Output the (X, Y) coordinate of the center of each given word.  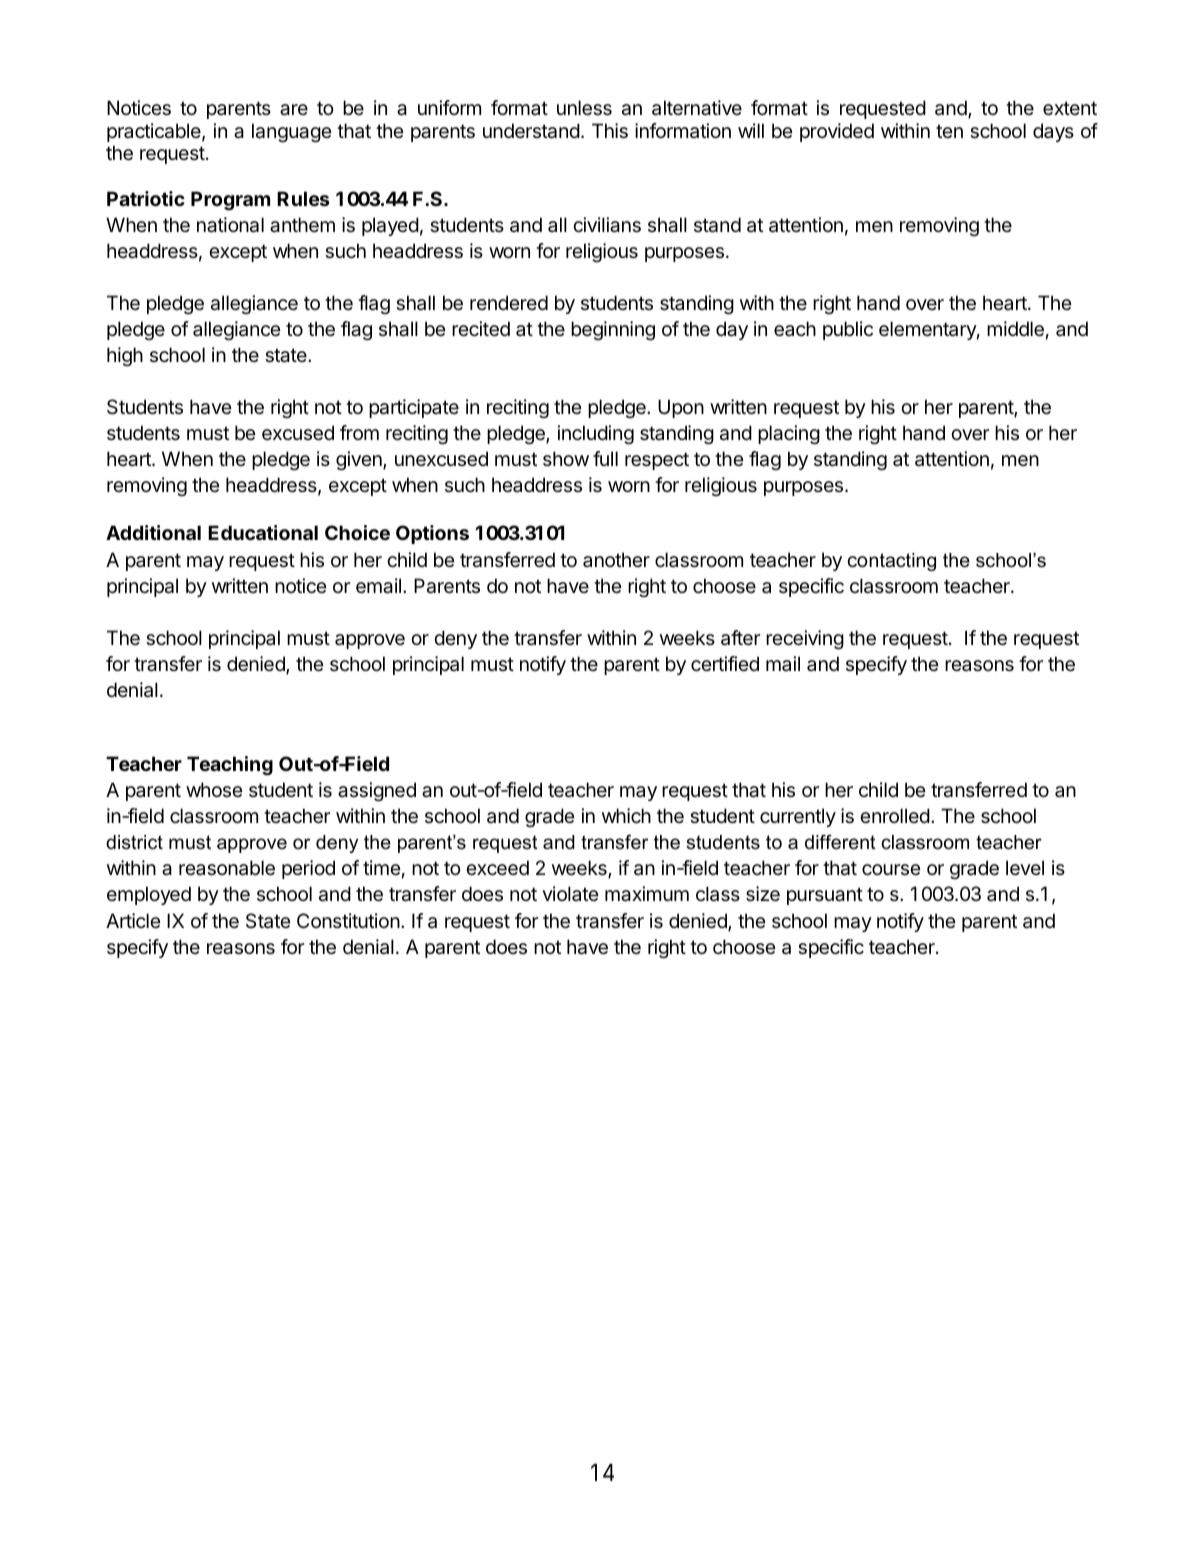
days (1053, 132)
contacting (891, 562)
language (292, 132)
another (616, 559)
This (610, 131)
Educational (263, 532)
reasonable (227, 868)
